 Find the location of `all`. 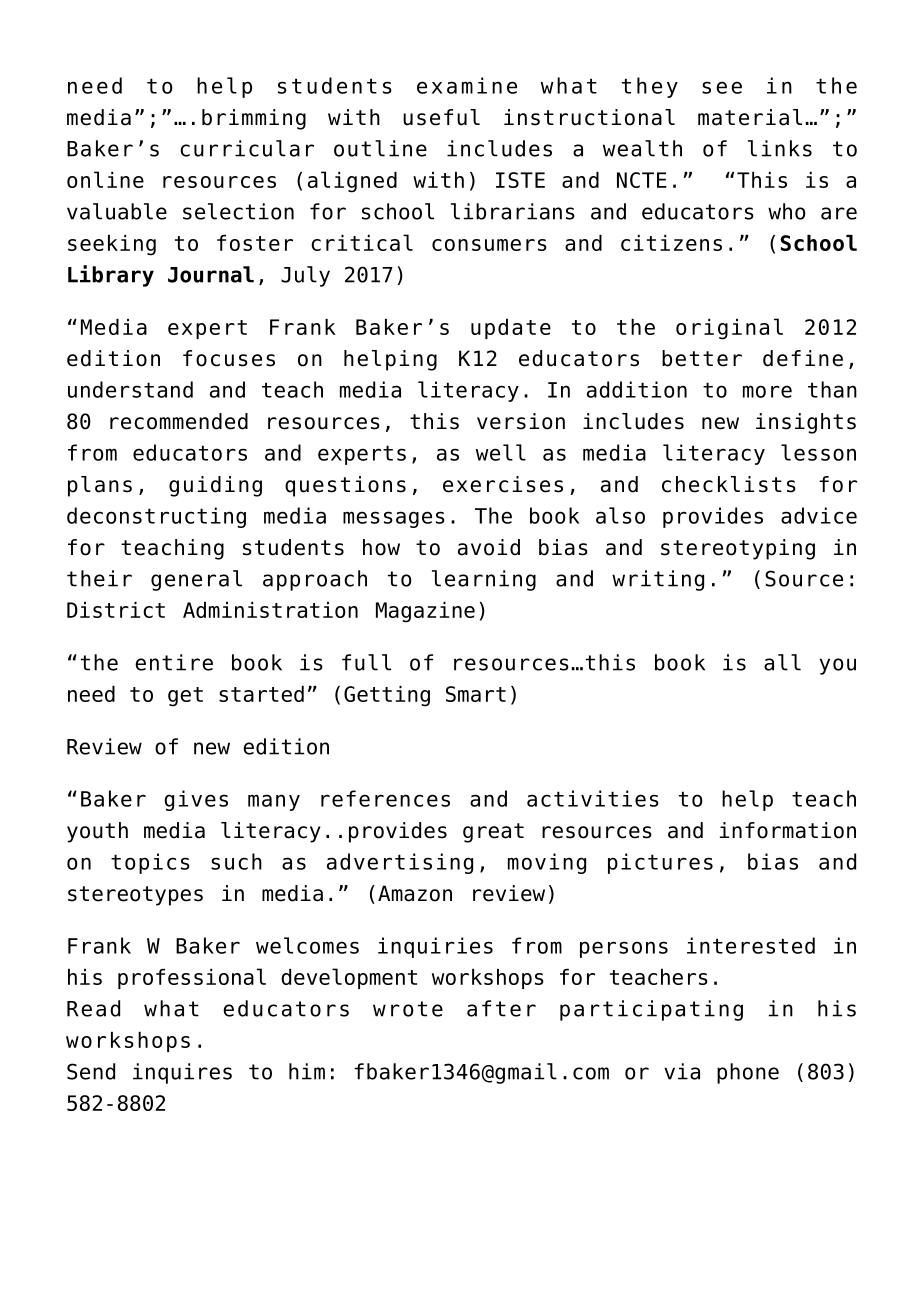

all is located at coordinates (782, 662).
